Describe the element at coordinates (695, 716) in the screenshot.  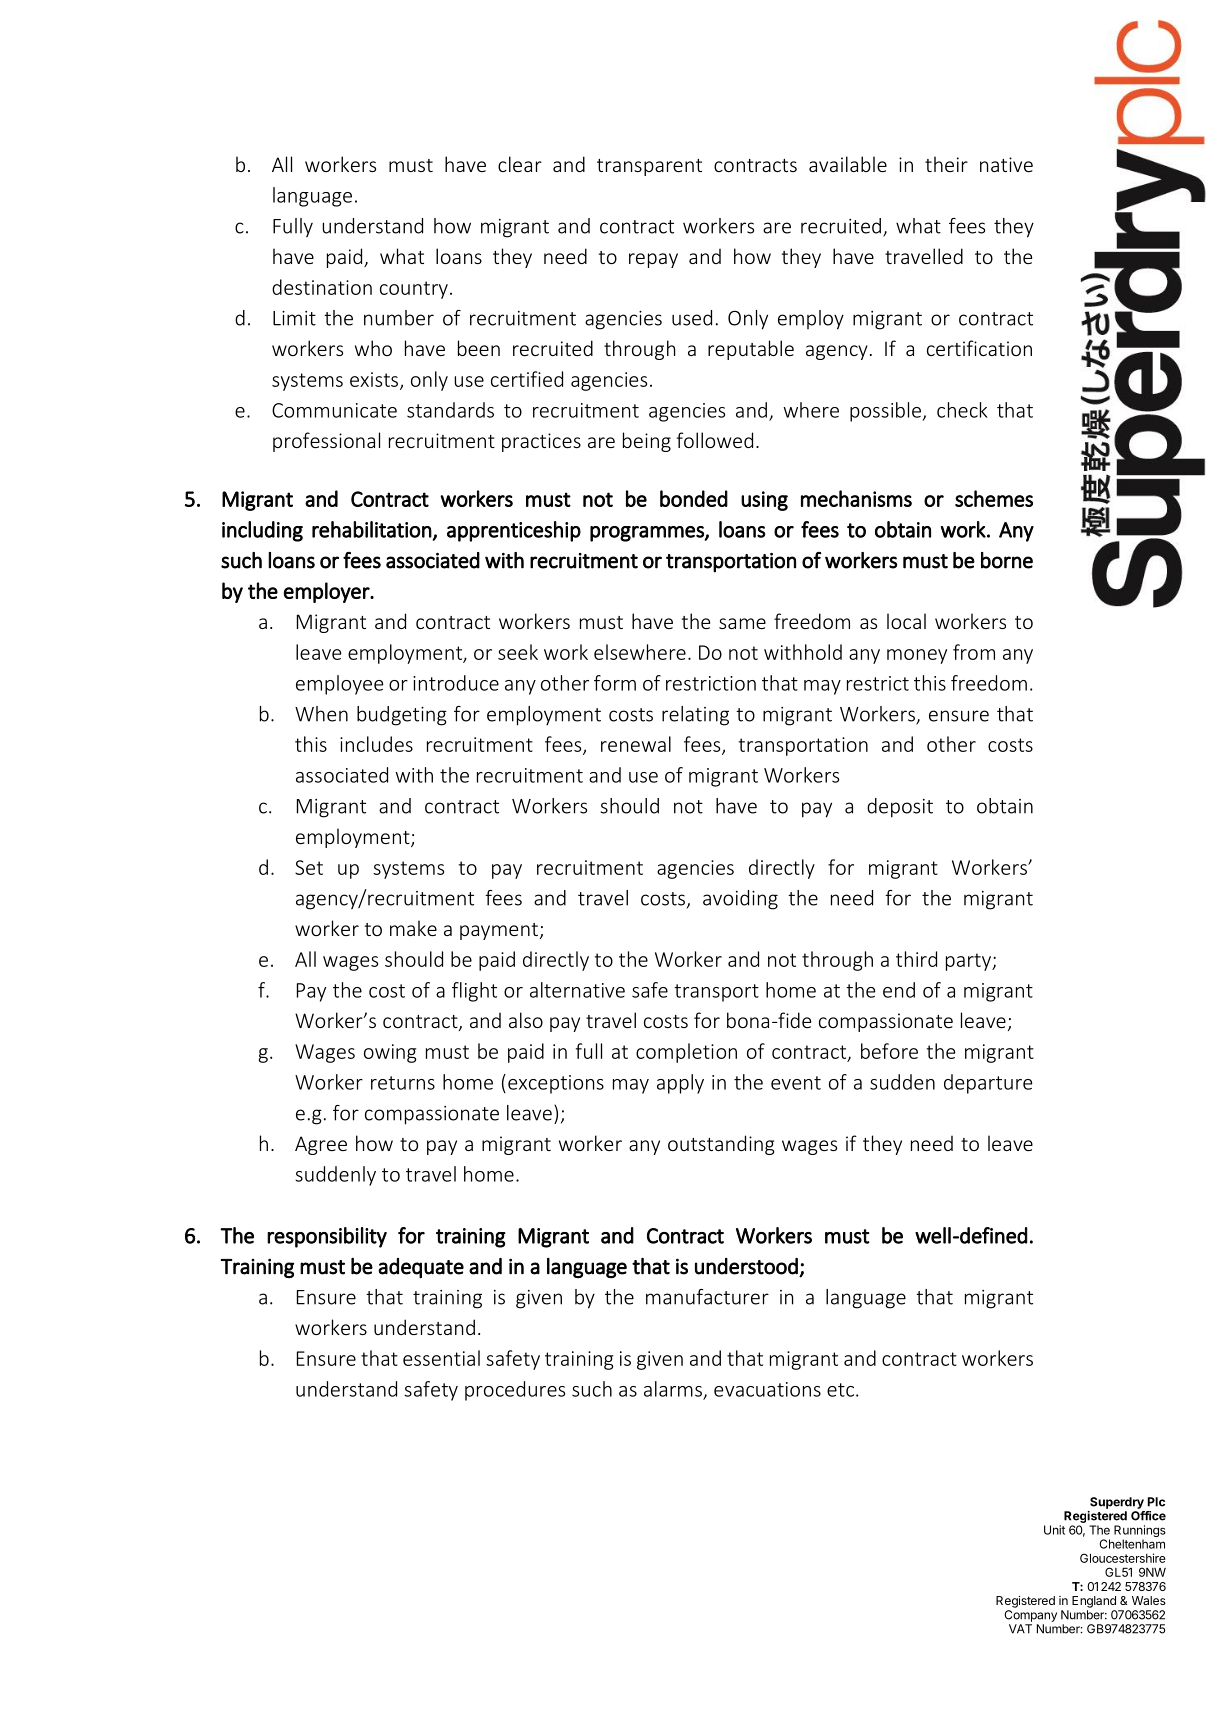
I see `relating` at that location.
